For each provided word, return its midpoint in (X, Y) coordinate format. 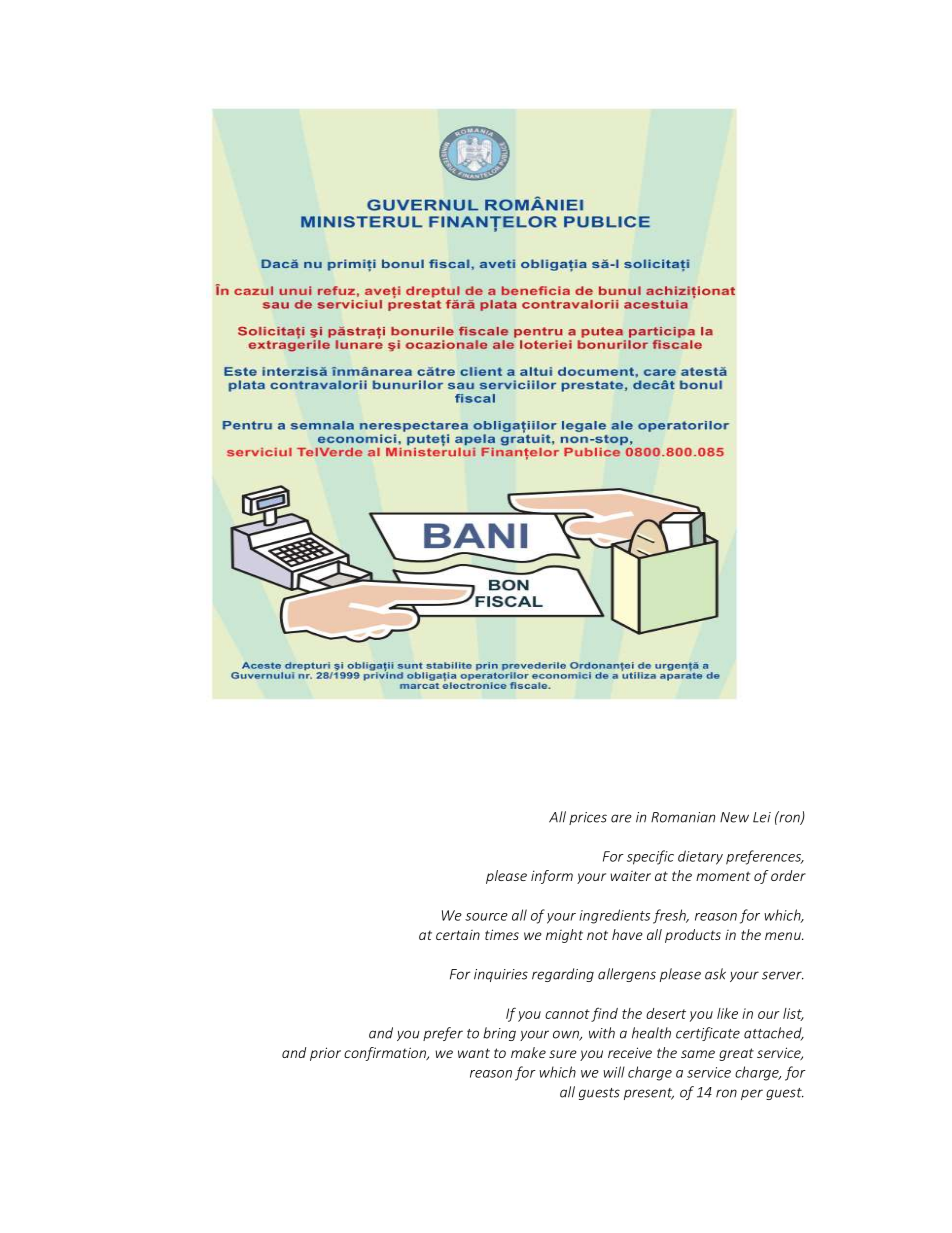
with (602, 1033)
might (564, 936)
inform (552, 877)
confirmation (386, 1054)
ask (715, 974)
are (621, 818)
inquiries (501, 975)
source (486, 917)
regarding (563, 975)
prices (588, 818)
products (693, 936)
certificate (708, 1034)
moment (723, 876)
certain (458, 935)
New (734, 817)
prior (325, 1054)
